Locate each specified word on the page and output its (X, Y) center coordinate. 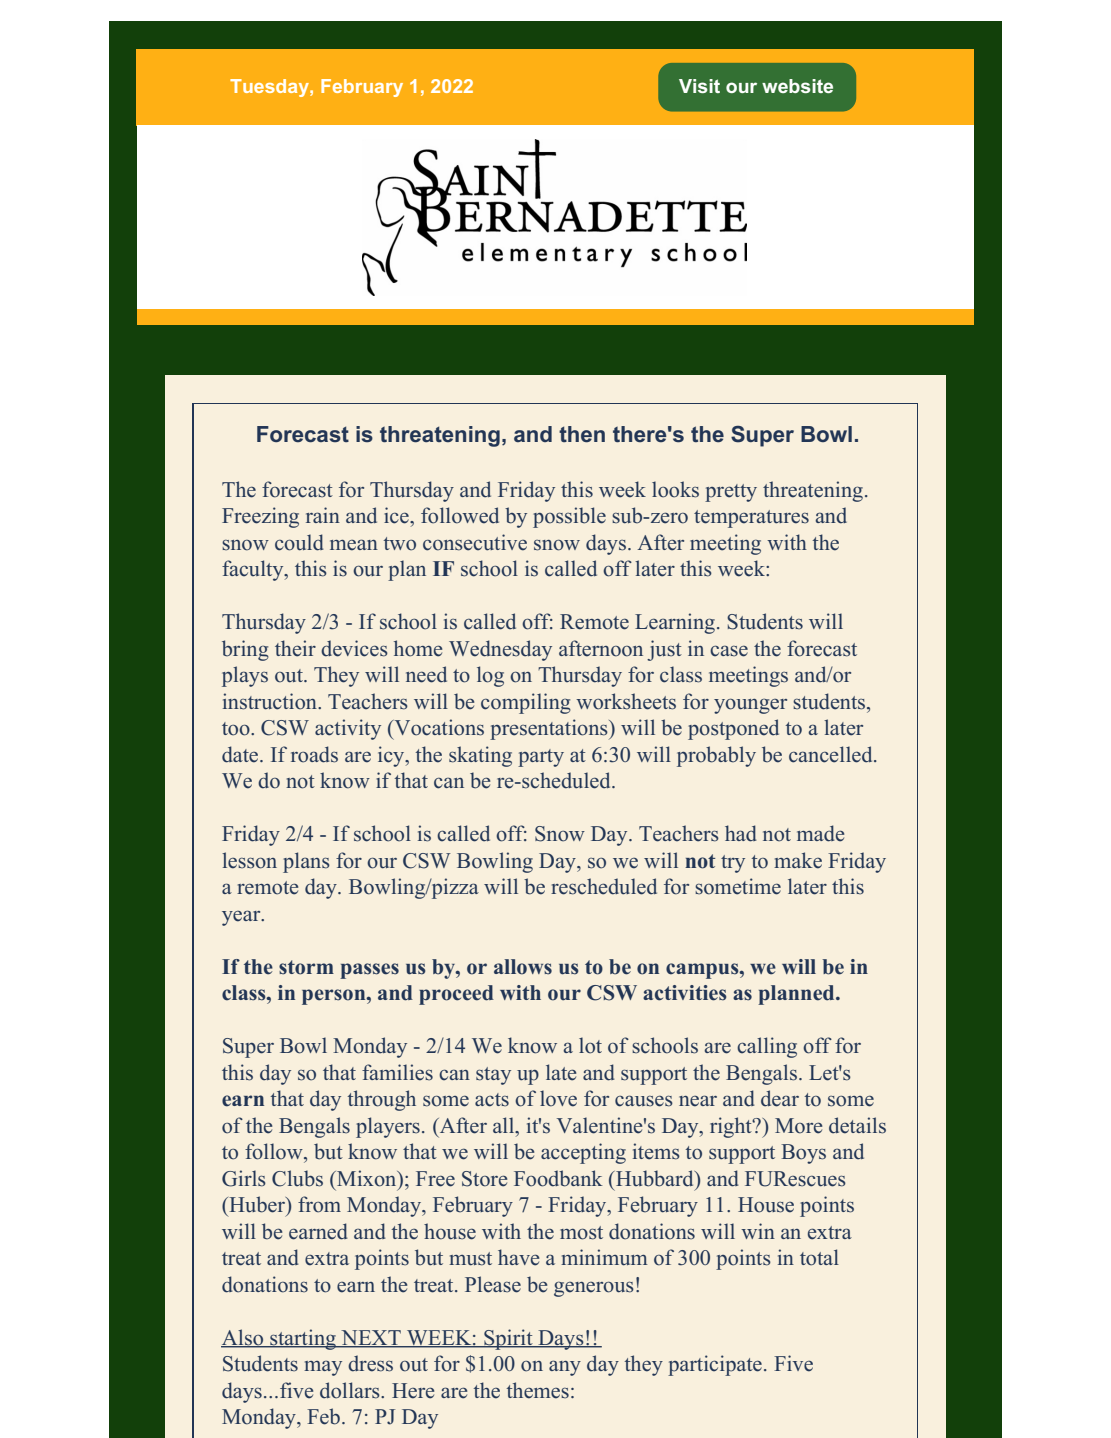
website (797, 86)
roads (314, 754)
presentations (550, 729)
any (565, 1368)
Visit (699, 86)
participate (715, 1365)
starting (303, 1339)
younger (750, 706)
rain (323, 515)
